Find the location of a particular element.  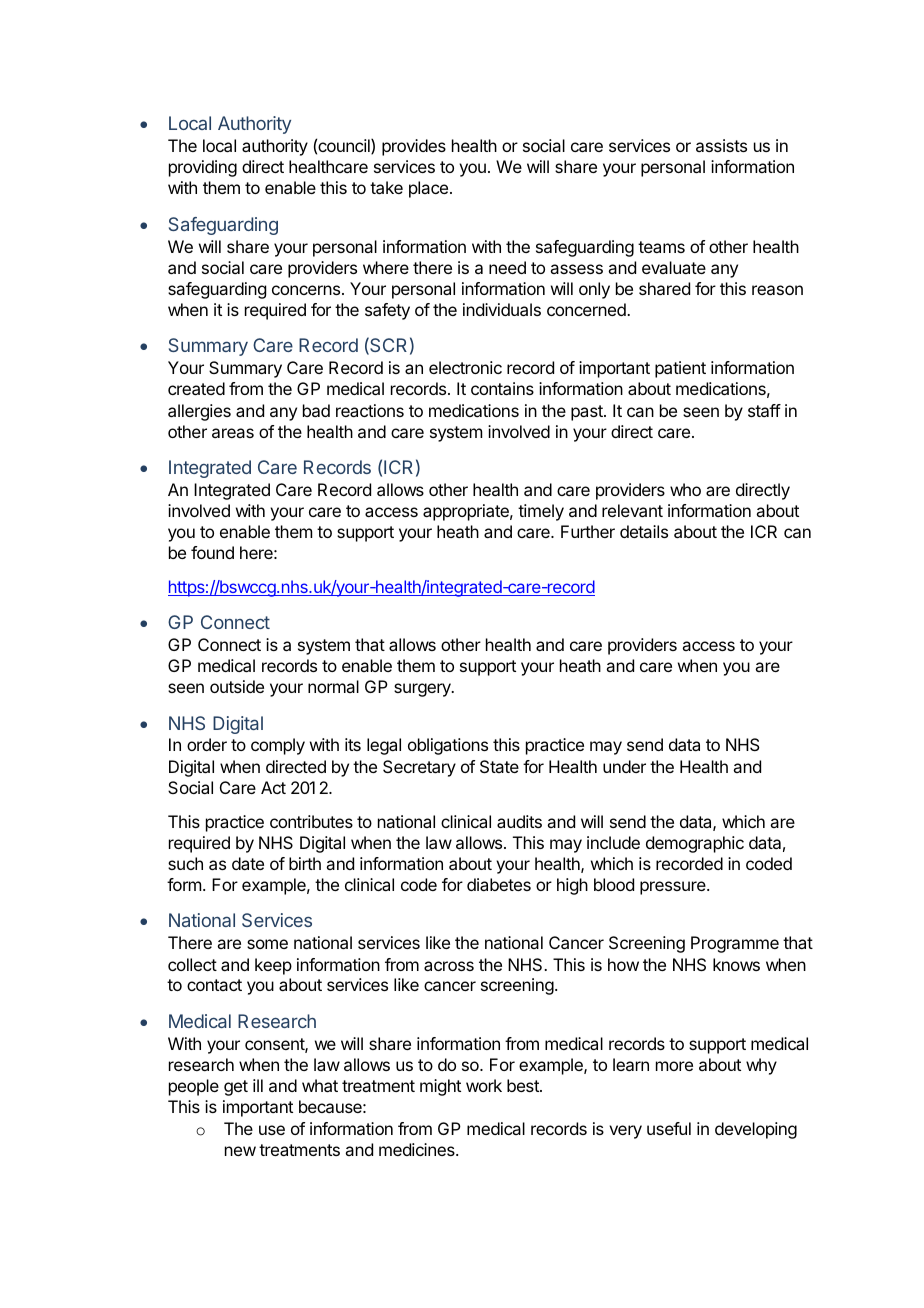

providing is located at coordinates (203, 168).
